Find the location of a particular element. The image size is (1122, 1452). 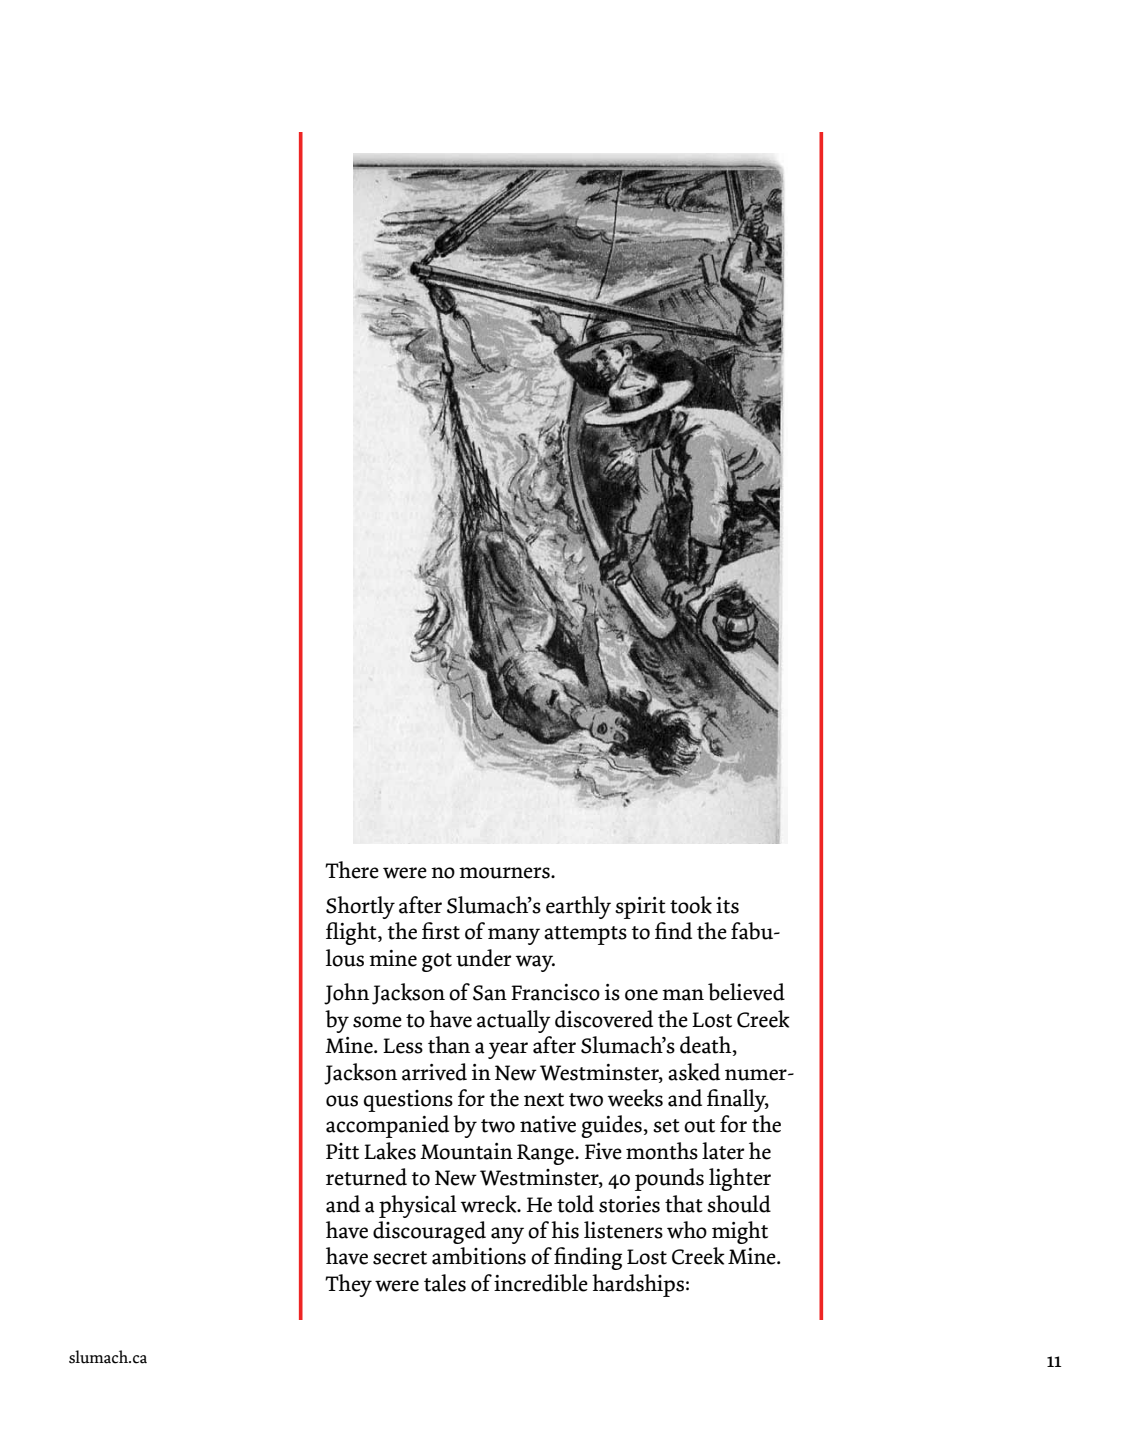

returned is located at coordinates (366, 1177).
